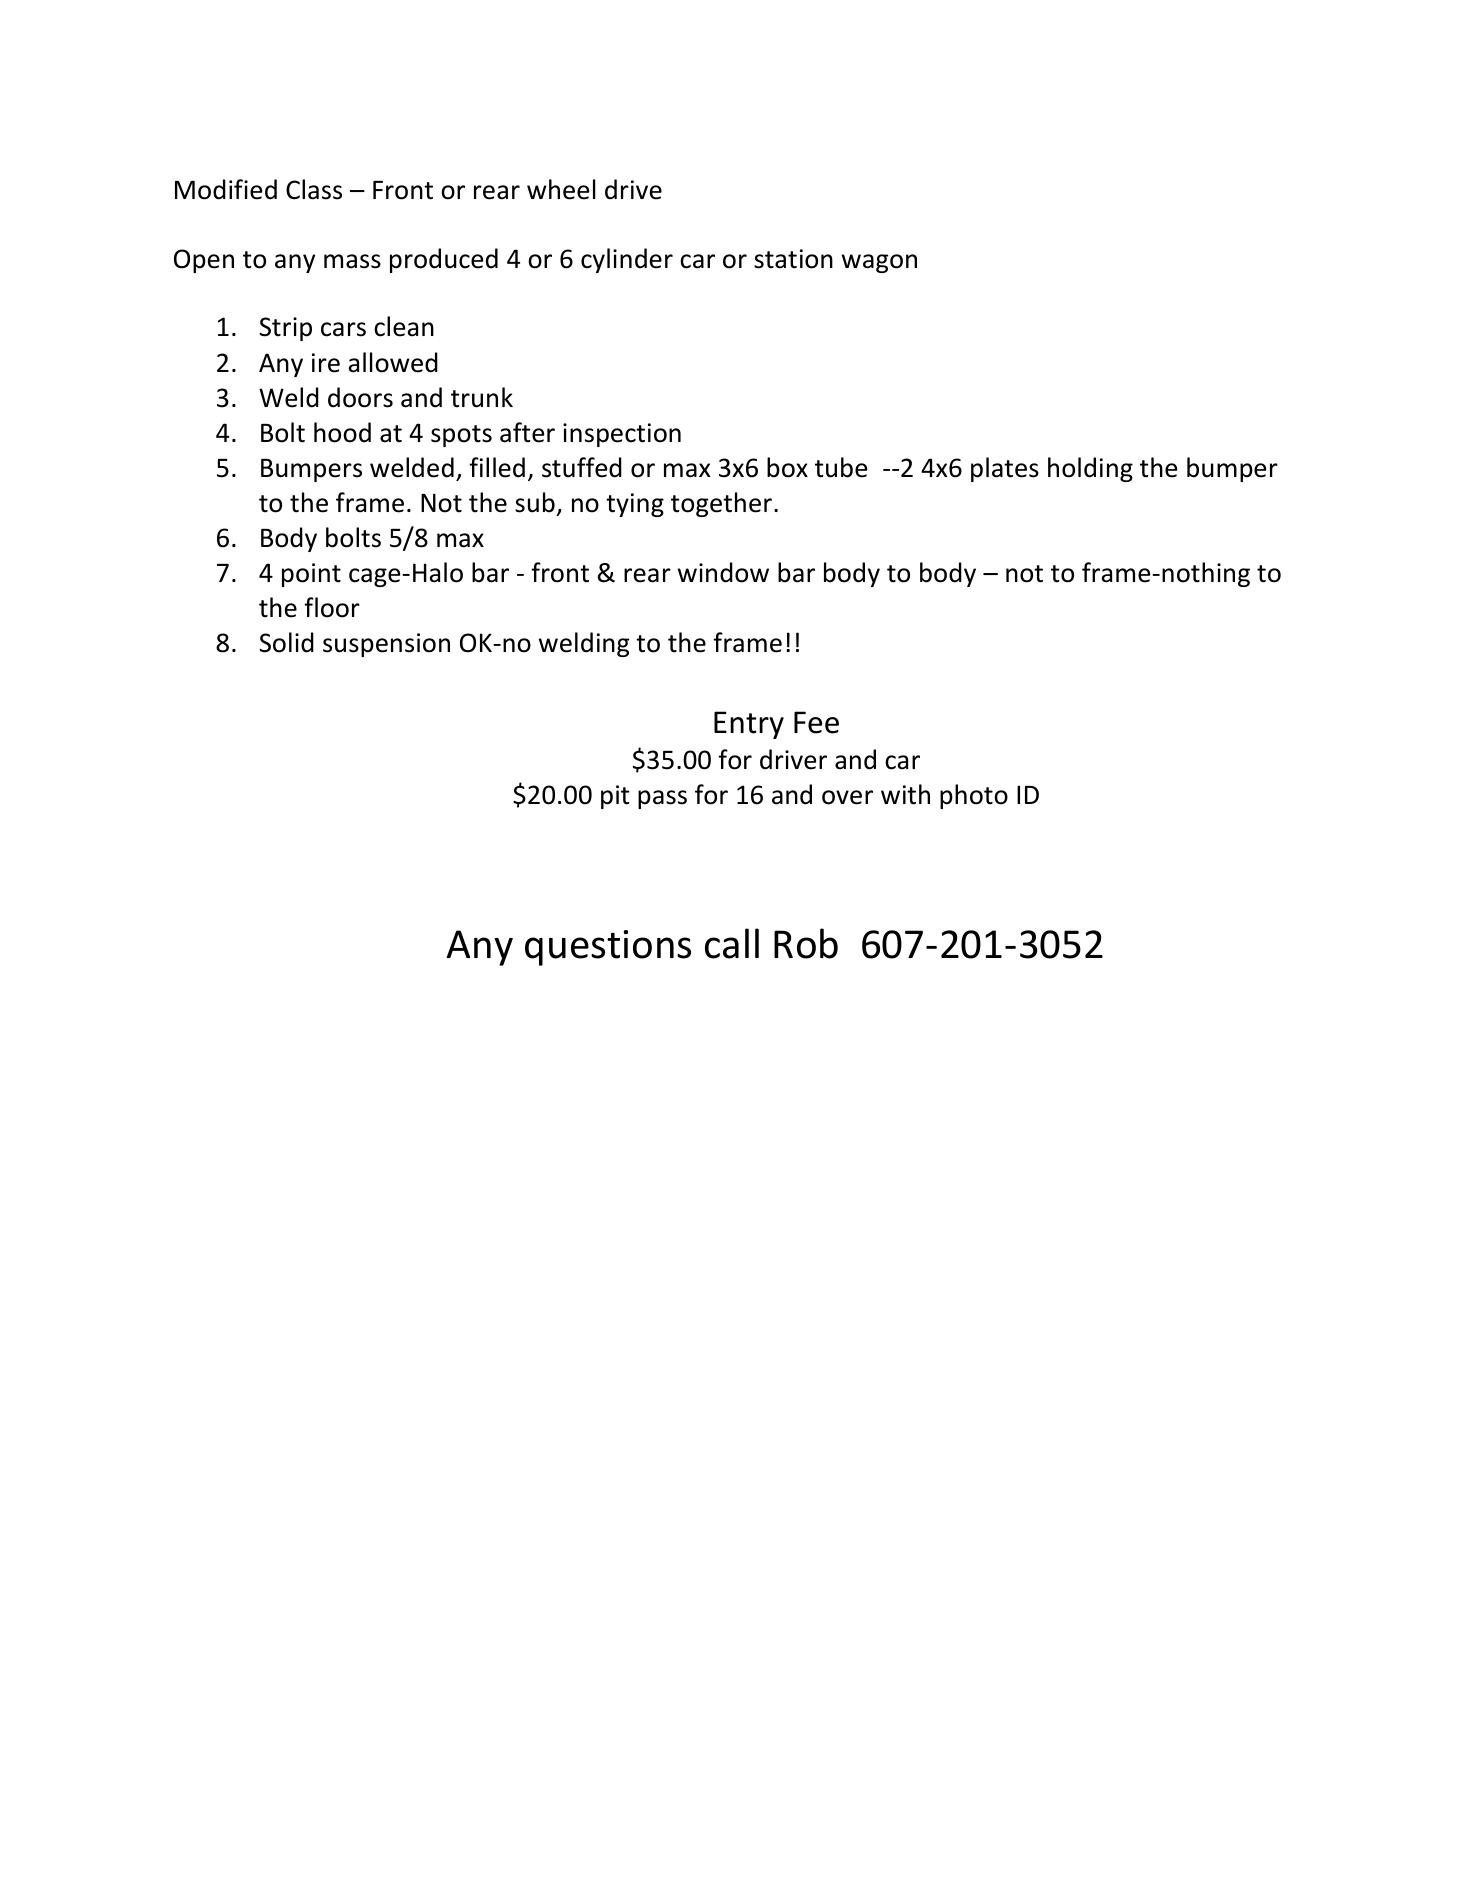 The width and height of the screenshot is (1466, 1897). What do you see at coordinates (342, 432) in the screenshot?
I see `hood` at bounding box center [342, 432].
